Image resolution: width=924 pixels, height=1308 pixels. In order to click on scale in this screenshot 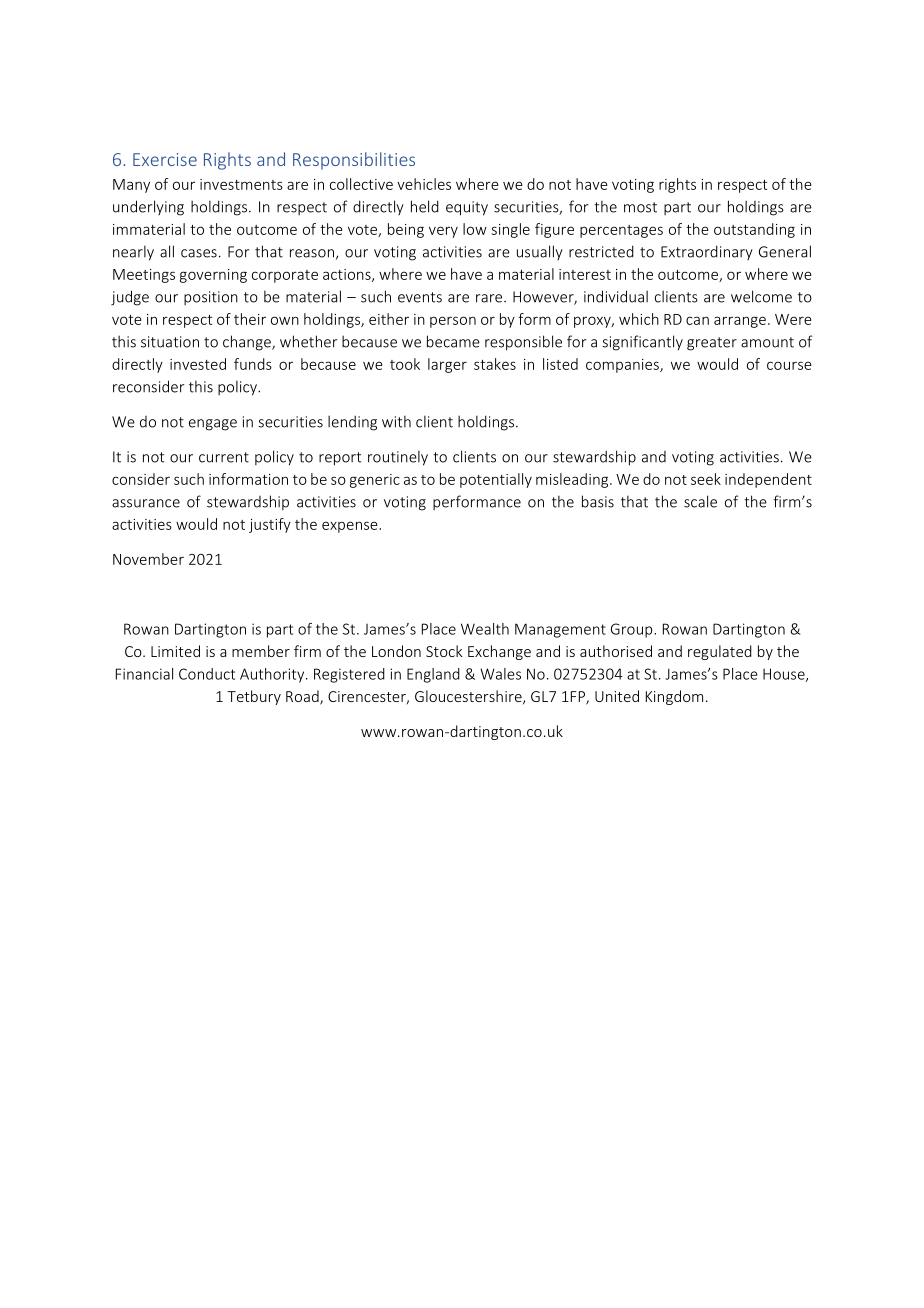, I will do `click(700, 501)`.
